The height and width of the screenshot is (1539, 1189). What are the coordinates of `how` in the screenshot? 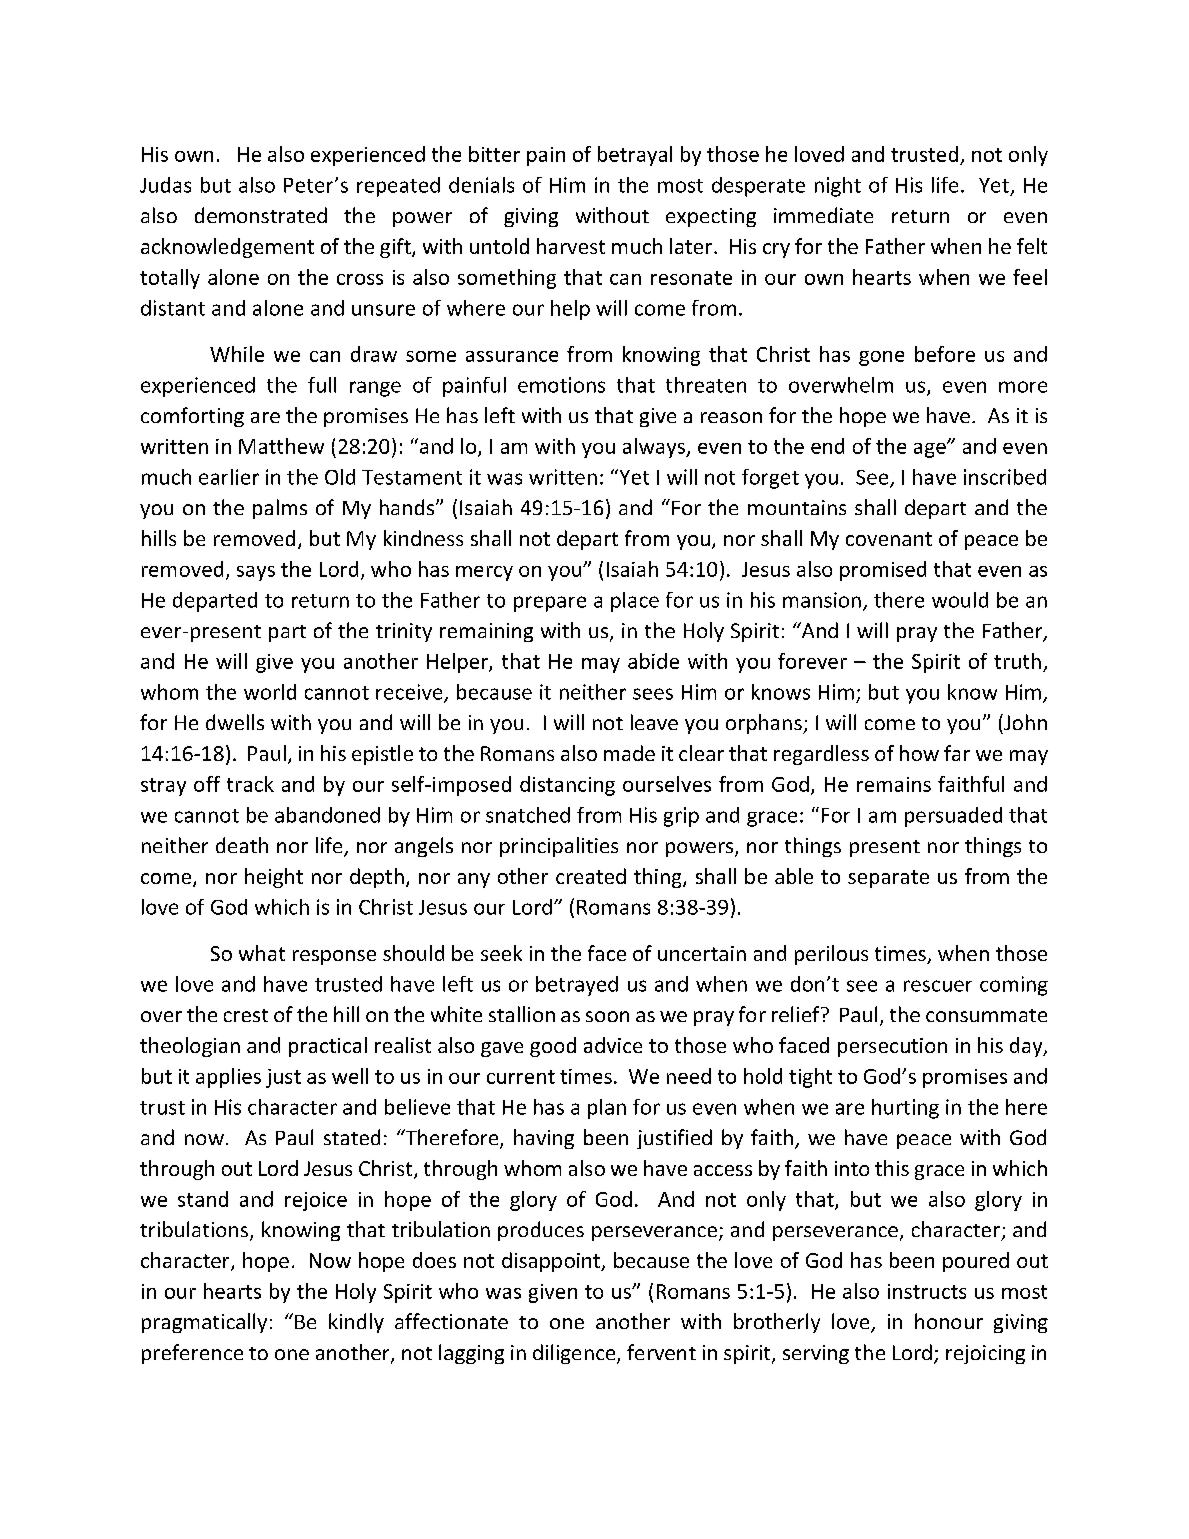 It's located at (919, 753).
